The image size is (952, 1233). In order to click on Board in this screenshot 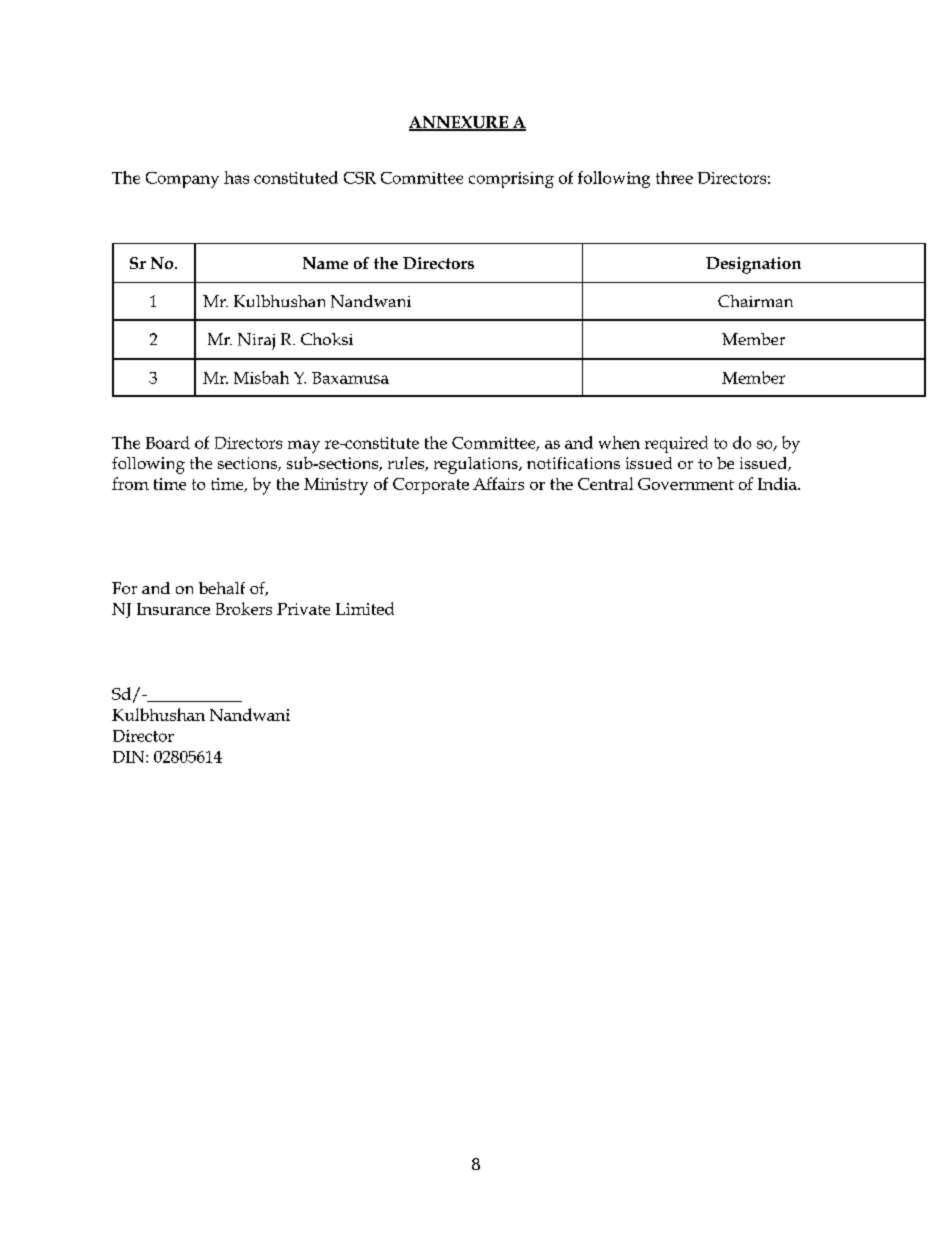, I will do `click(168, 442)`.
